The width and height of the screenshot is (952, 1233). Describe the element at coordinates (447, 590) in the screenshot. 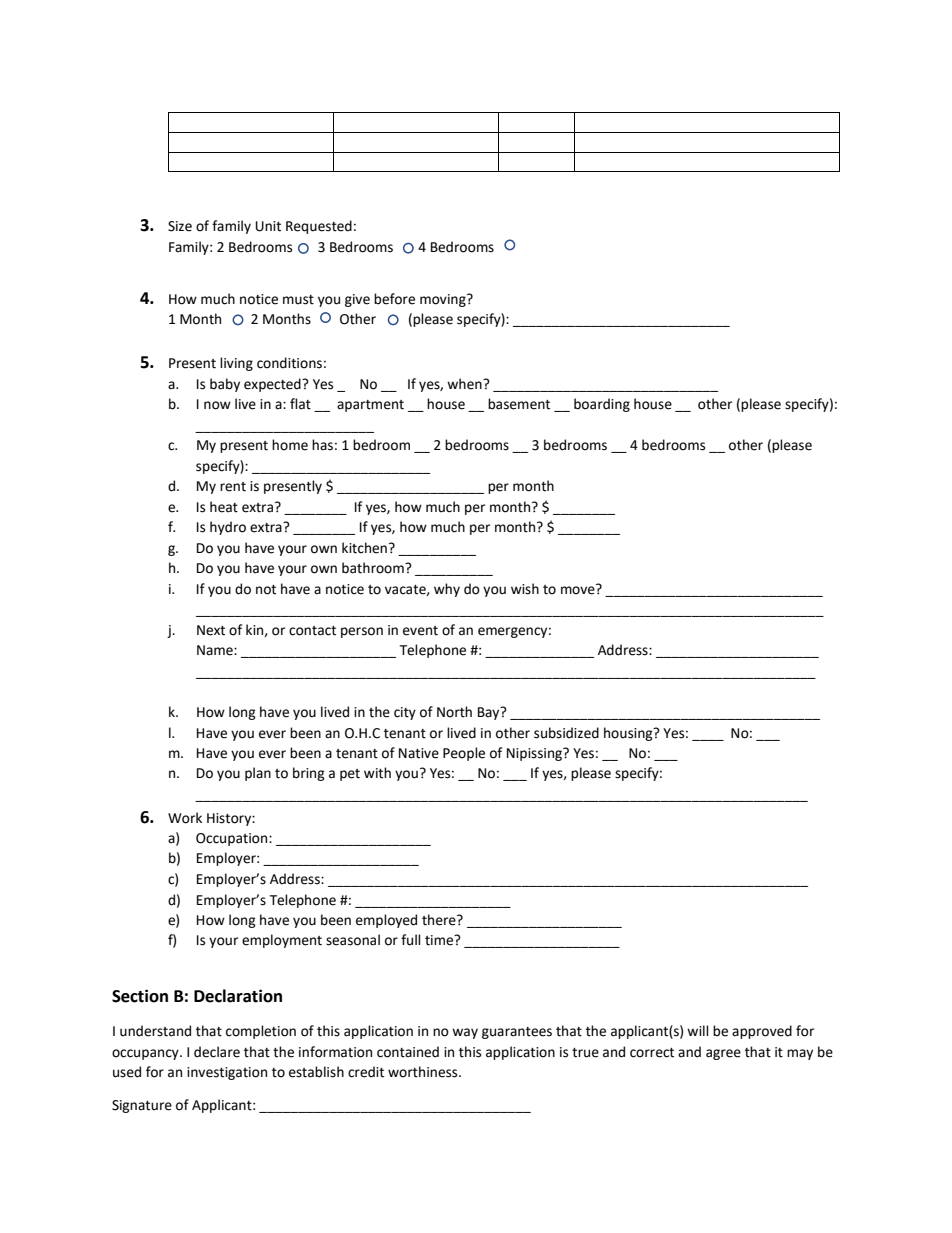

I see `why` at that location.
